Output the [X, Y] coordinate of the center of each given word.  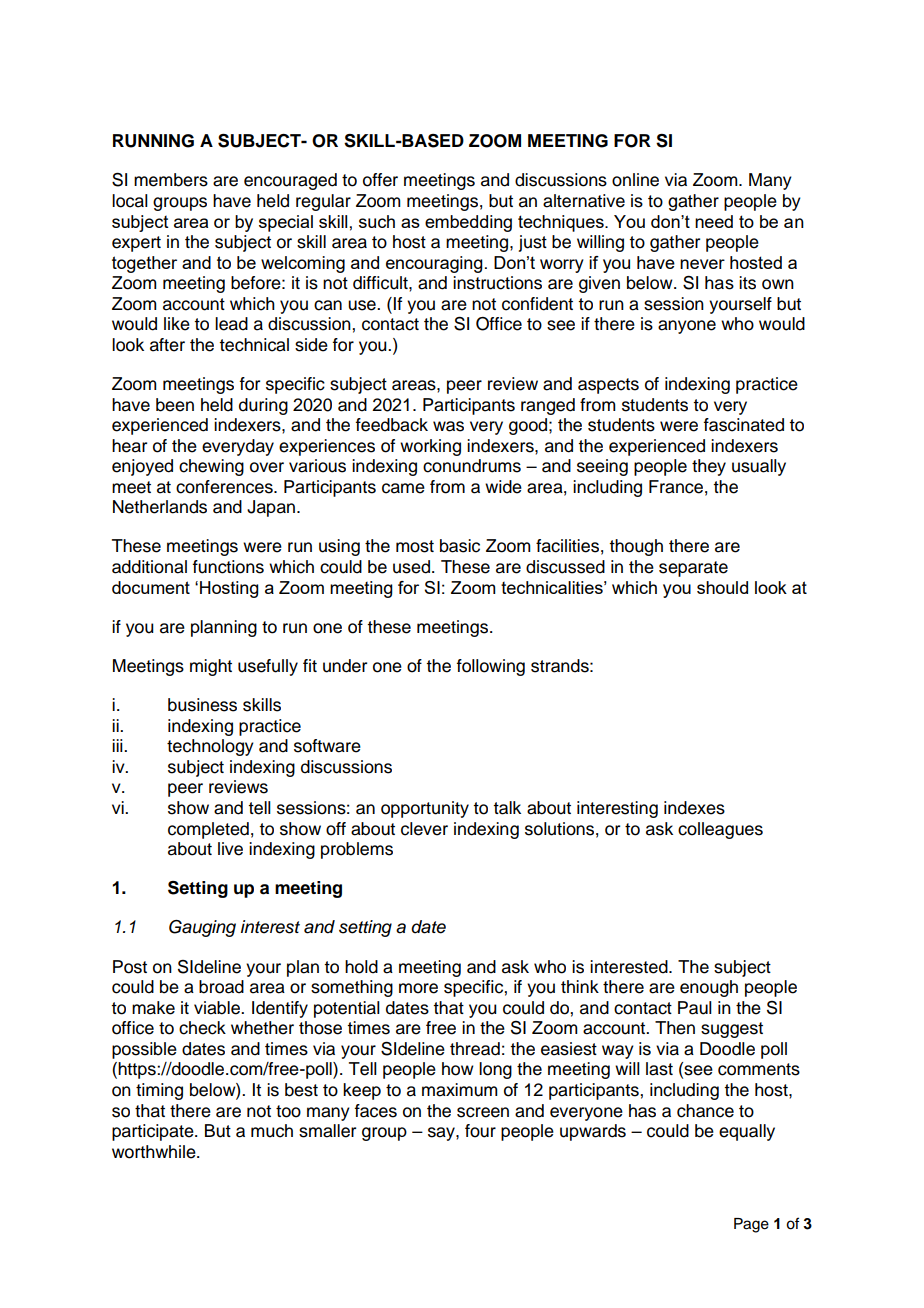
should [722, 587]
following [491, 667]
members [171, 180]
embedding [468, 223]
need [714, 221]
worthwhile [155, 1152]
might [211, 667]
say [442, 1134]
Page [751, 1225]
